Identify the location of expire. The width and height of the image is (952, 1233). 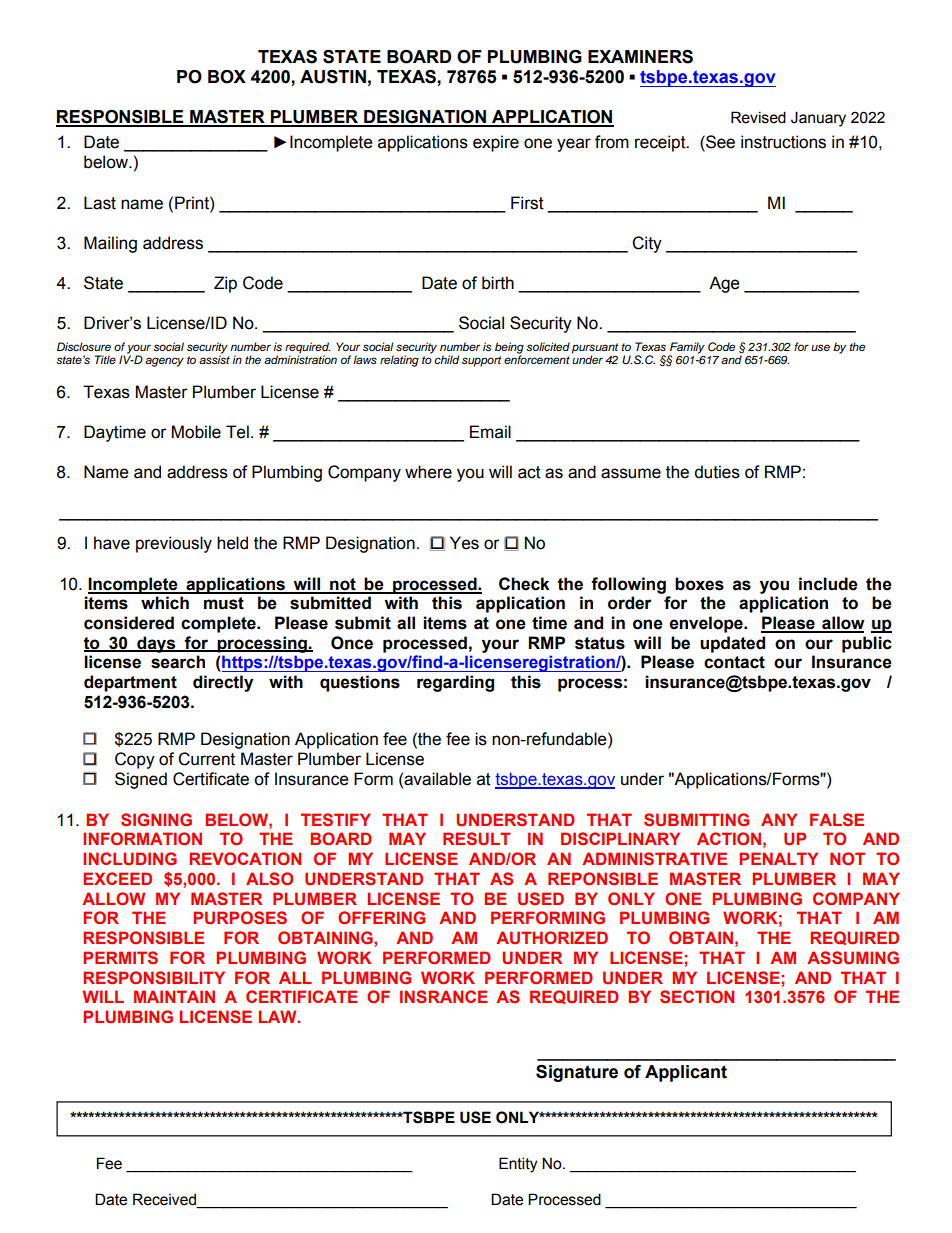
(496, 143).
